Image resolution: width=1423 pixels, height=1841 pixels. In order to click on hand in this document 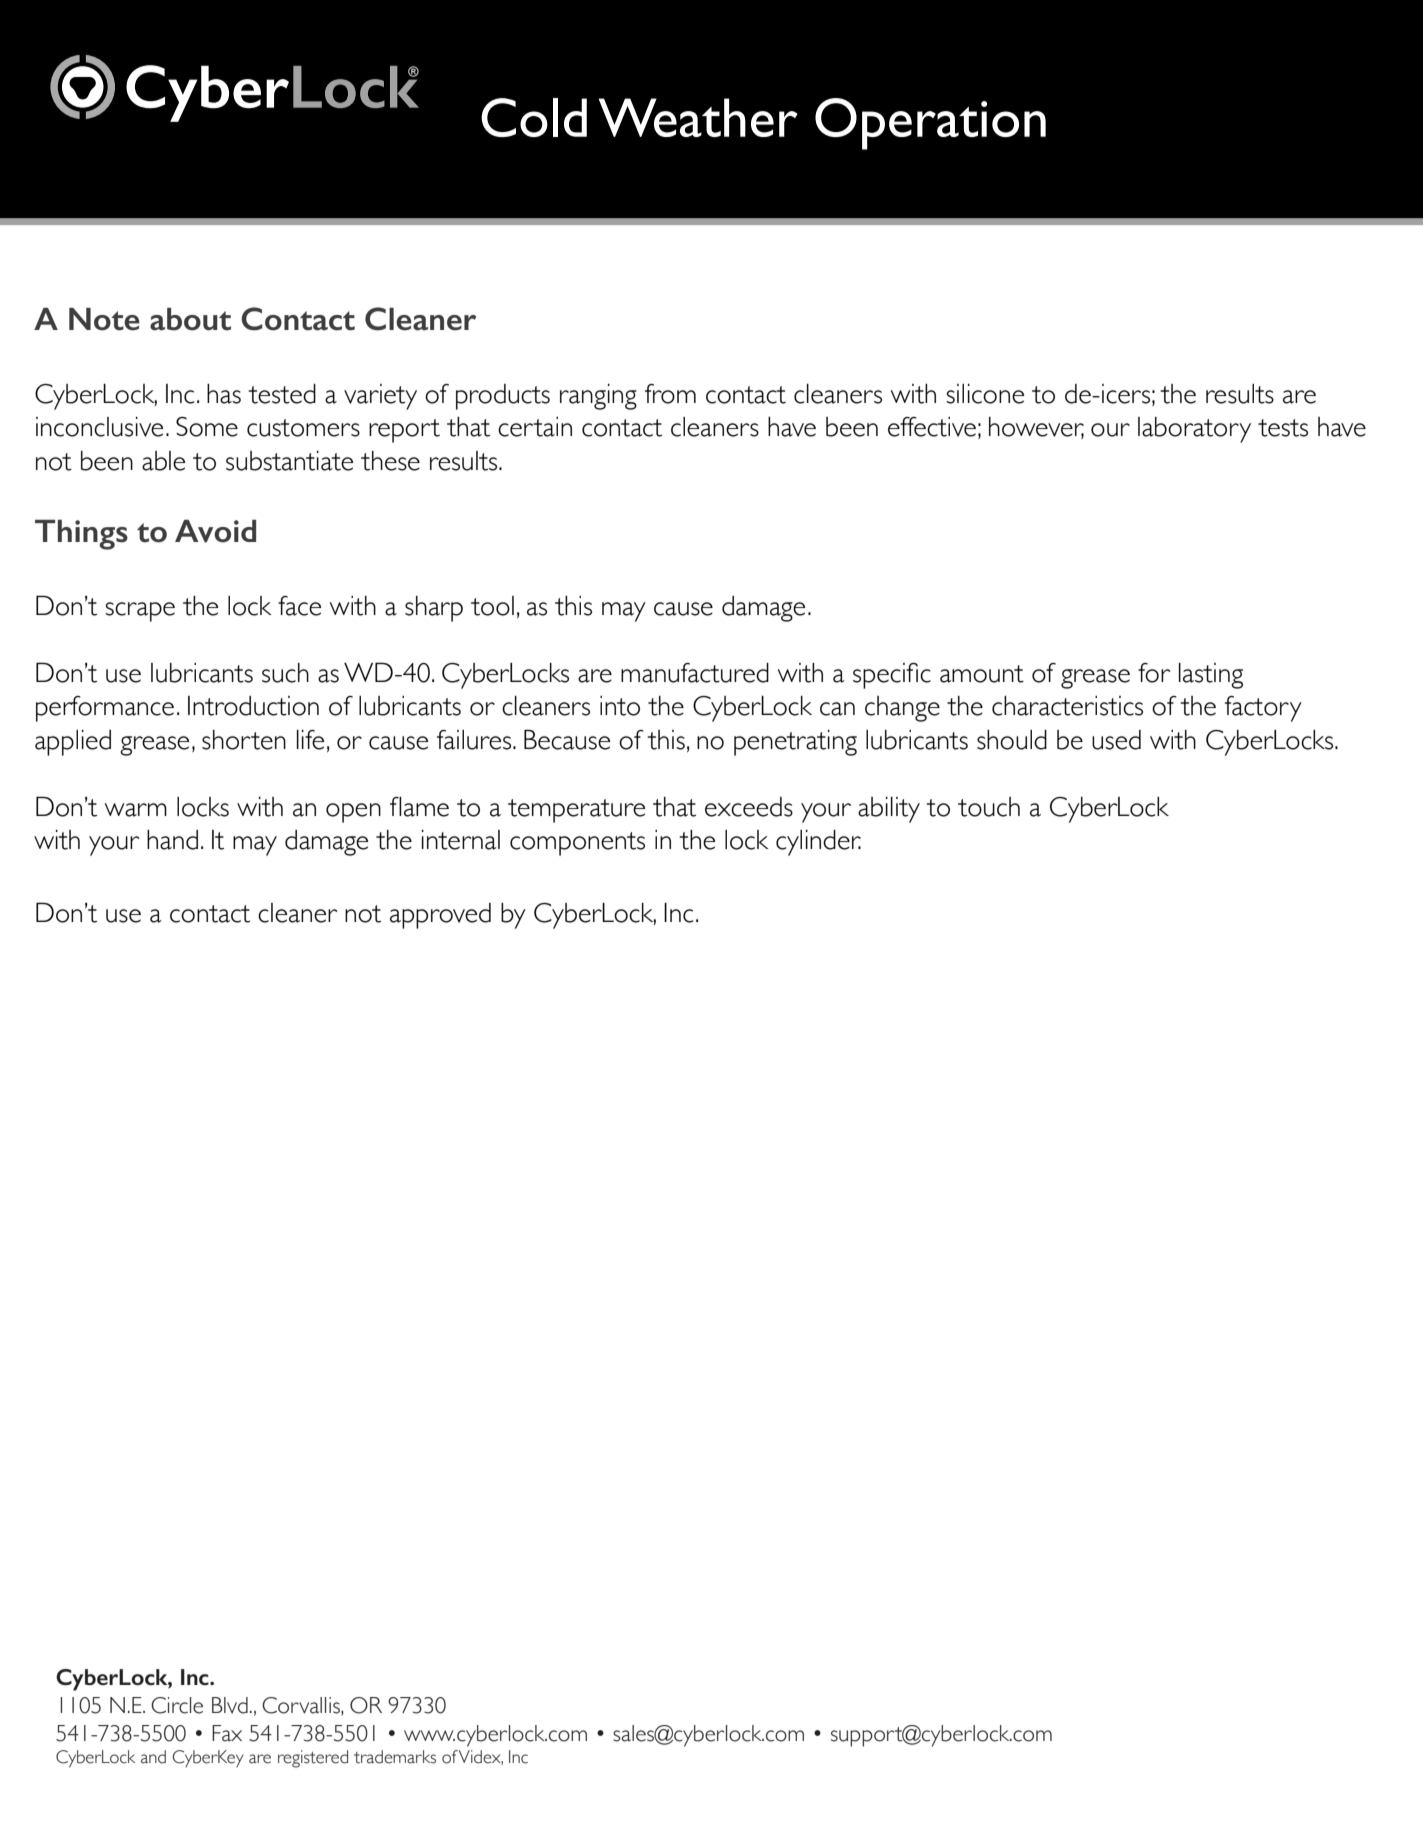, I will do `click(172, 840)`.
